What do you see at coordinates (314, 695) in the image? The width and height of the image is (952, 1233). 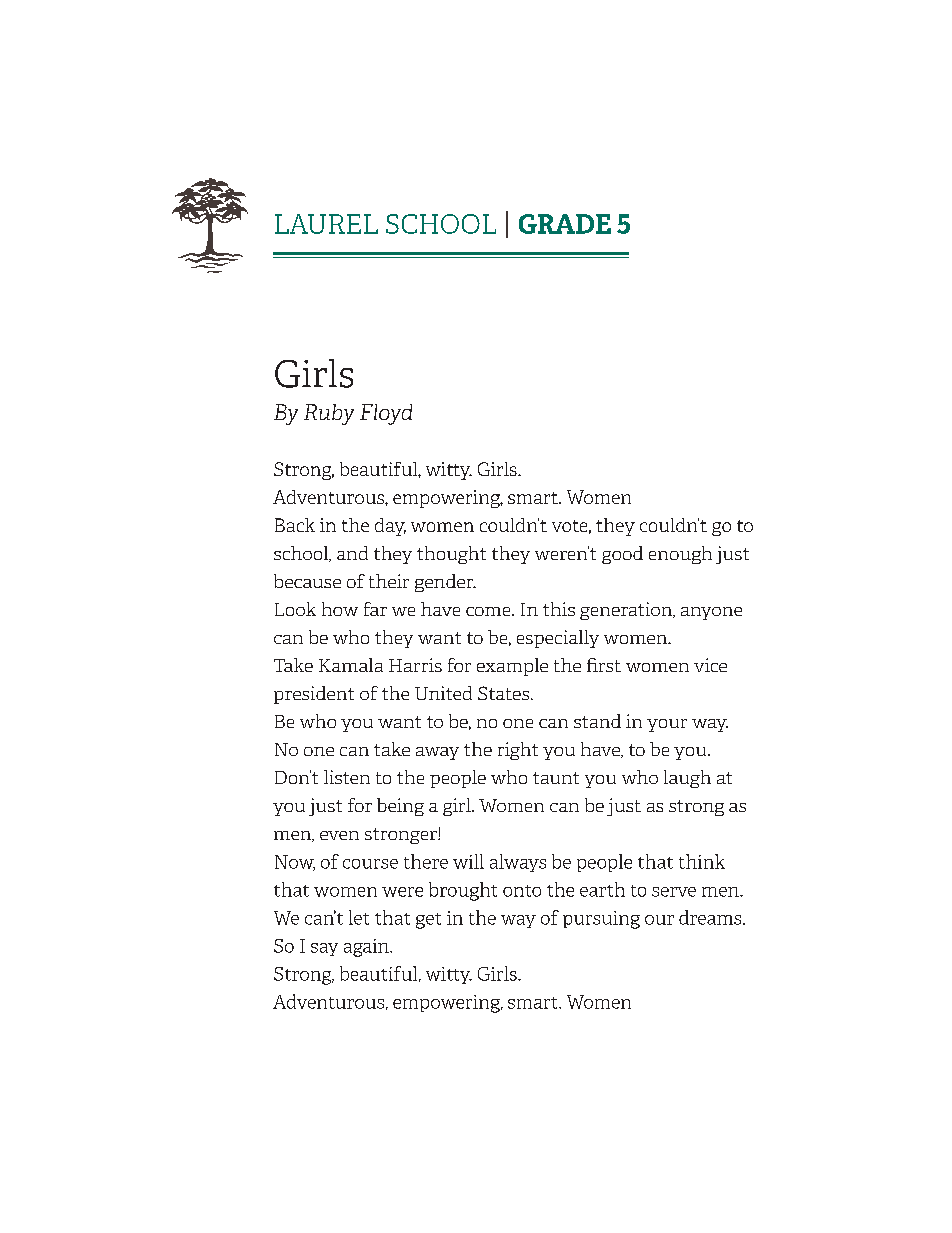 I see `president` at bounding box center [314, 695].
